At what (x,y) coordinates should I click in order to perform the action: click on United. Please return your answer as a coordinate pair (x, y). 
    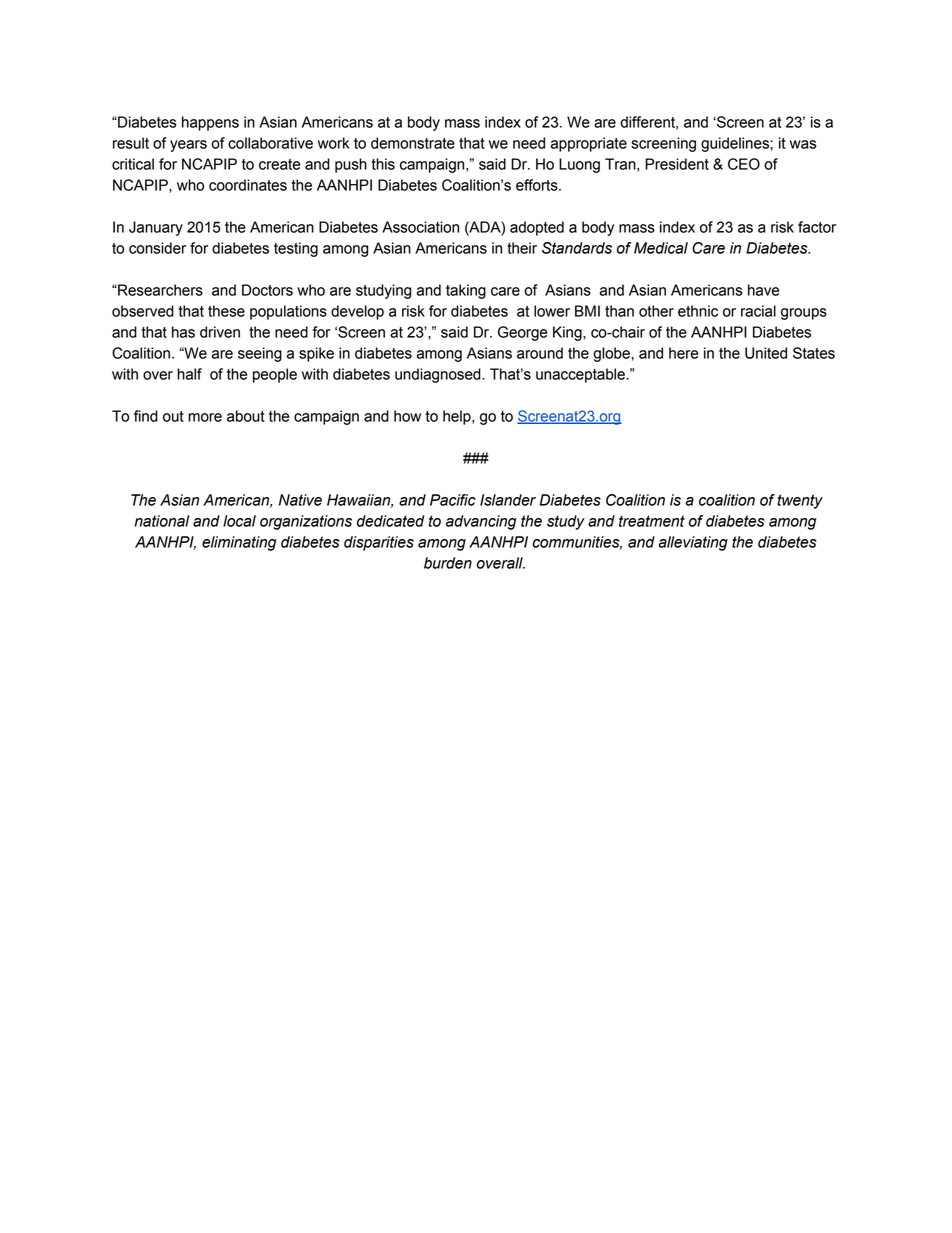
    Looking at the image, I should click on (766, 353).
